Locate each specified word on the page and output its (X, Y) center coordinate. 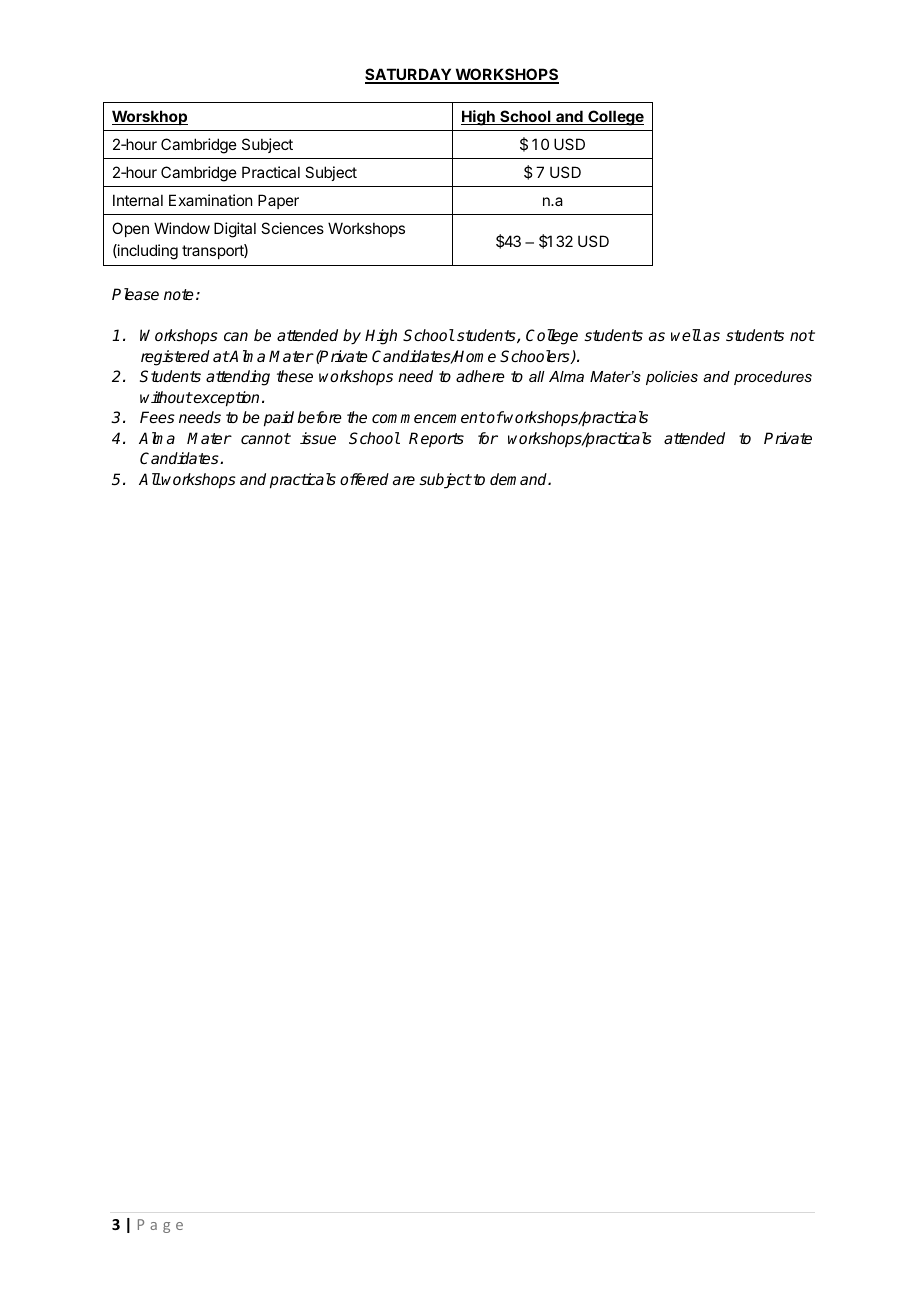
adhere (480, 376)
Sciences (292, 228)
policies (672, 378)
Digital (235, 230)
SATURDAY (409, 75)
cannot (266, 438)
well (686, 335)
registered (175, 358)
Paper (278, 201)
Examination (210, 200)
